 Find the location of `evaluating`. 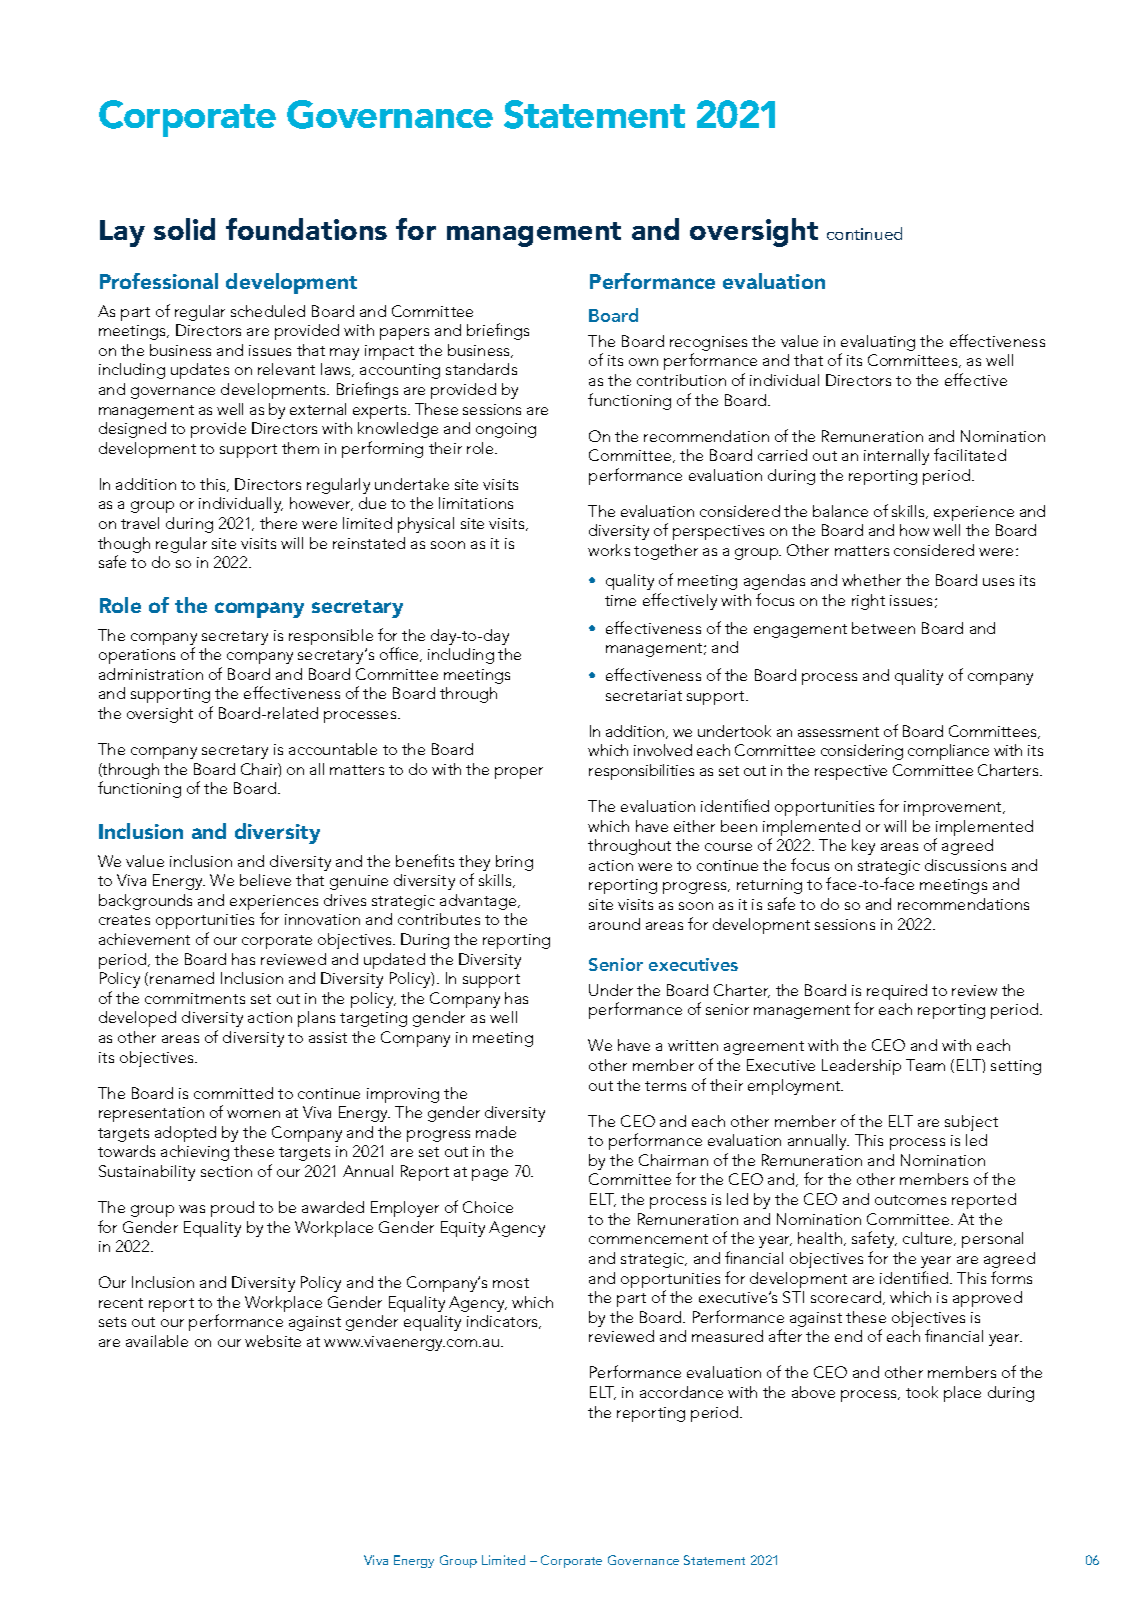

evaluating is located at coordinates (878, 344).
